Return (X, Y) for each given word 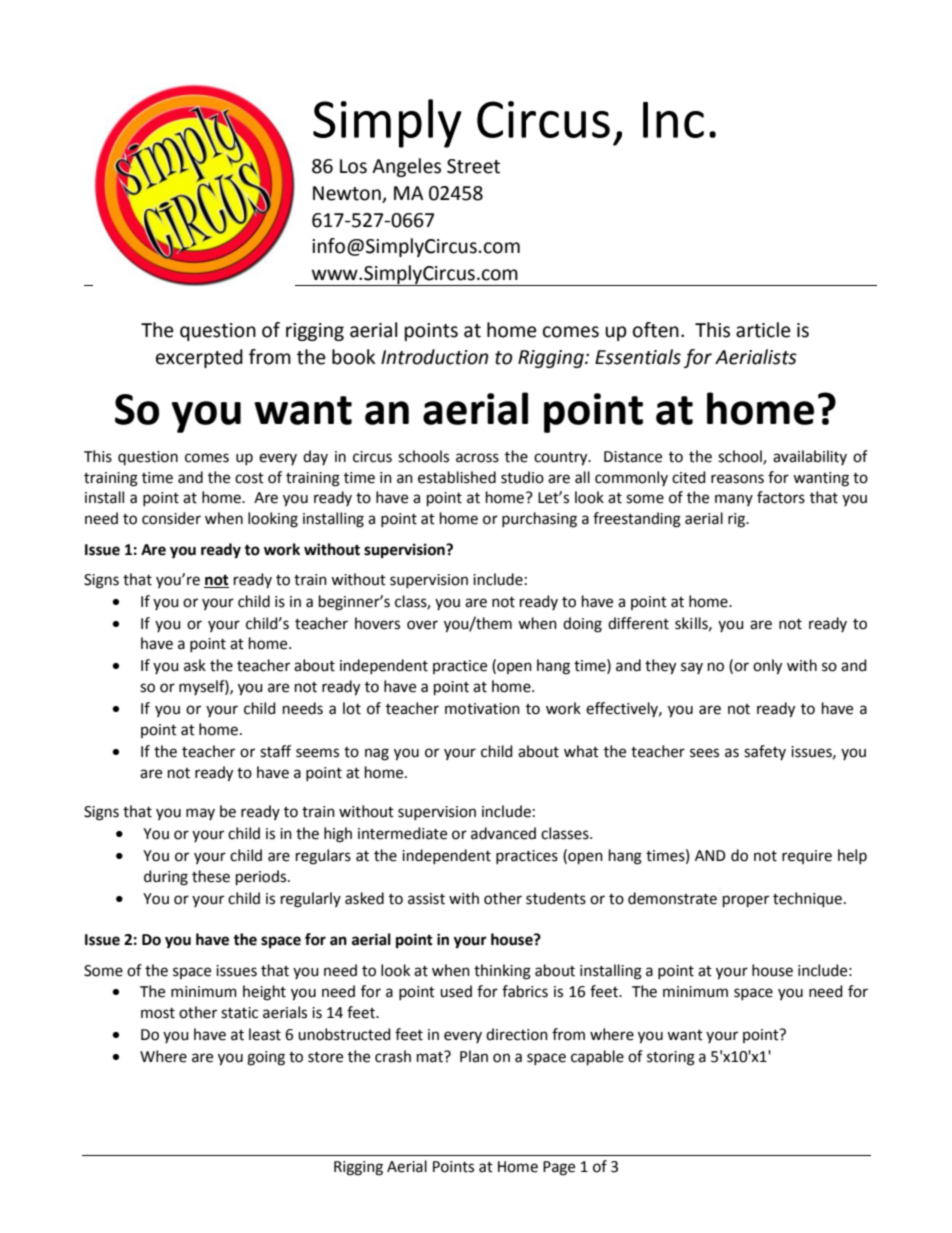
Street (473, 166)
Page (559, 1168)
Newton (348, 194)
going (266, 1058)
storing (671, 1058)
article (763, 330)
